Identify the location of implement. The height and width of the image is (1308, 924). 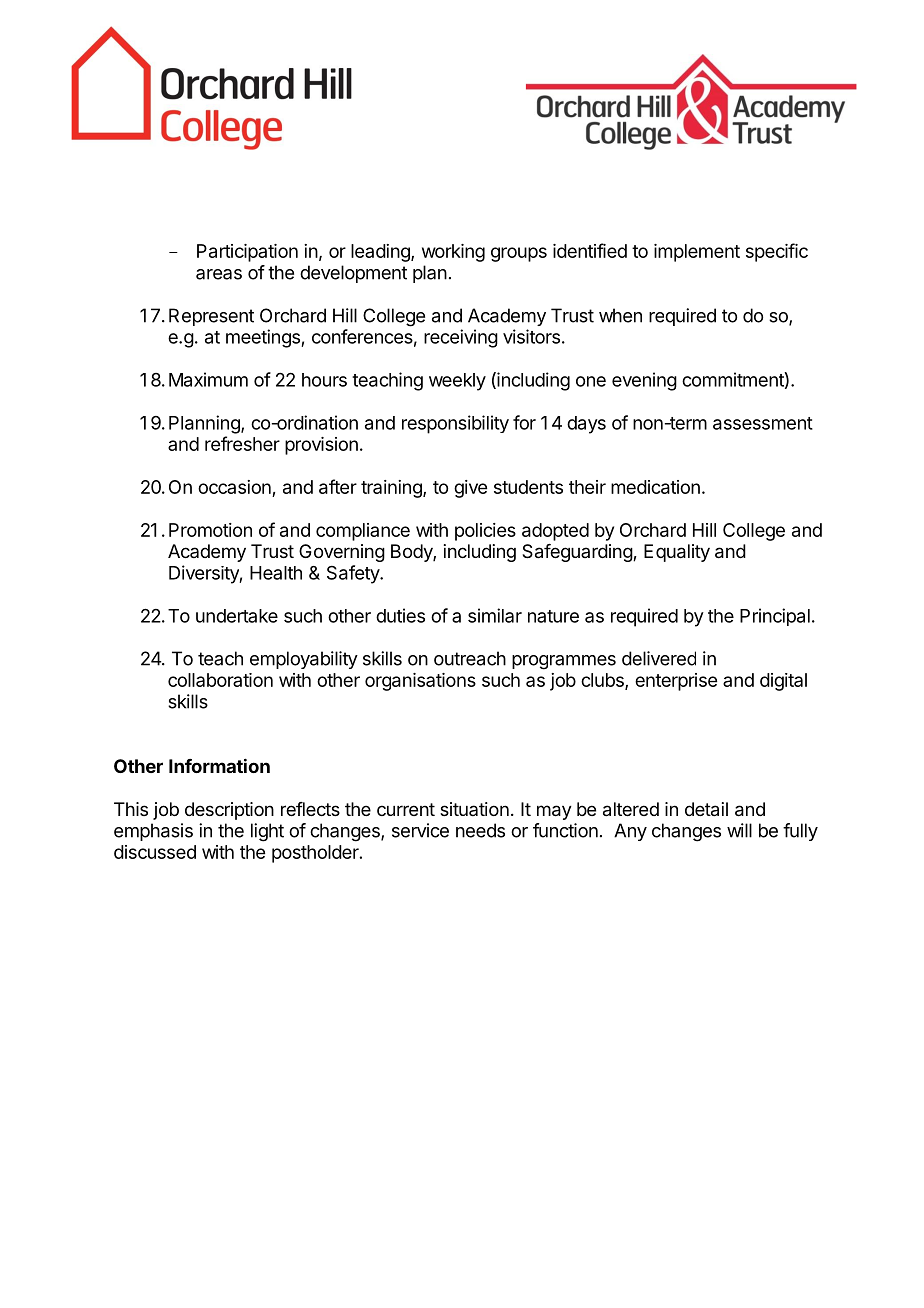
(697, 253).
